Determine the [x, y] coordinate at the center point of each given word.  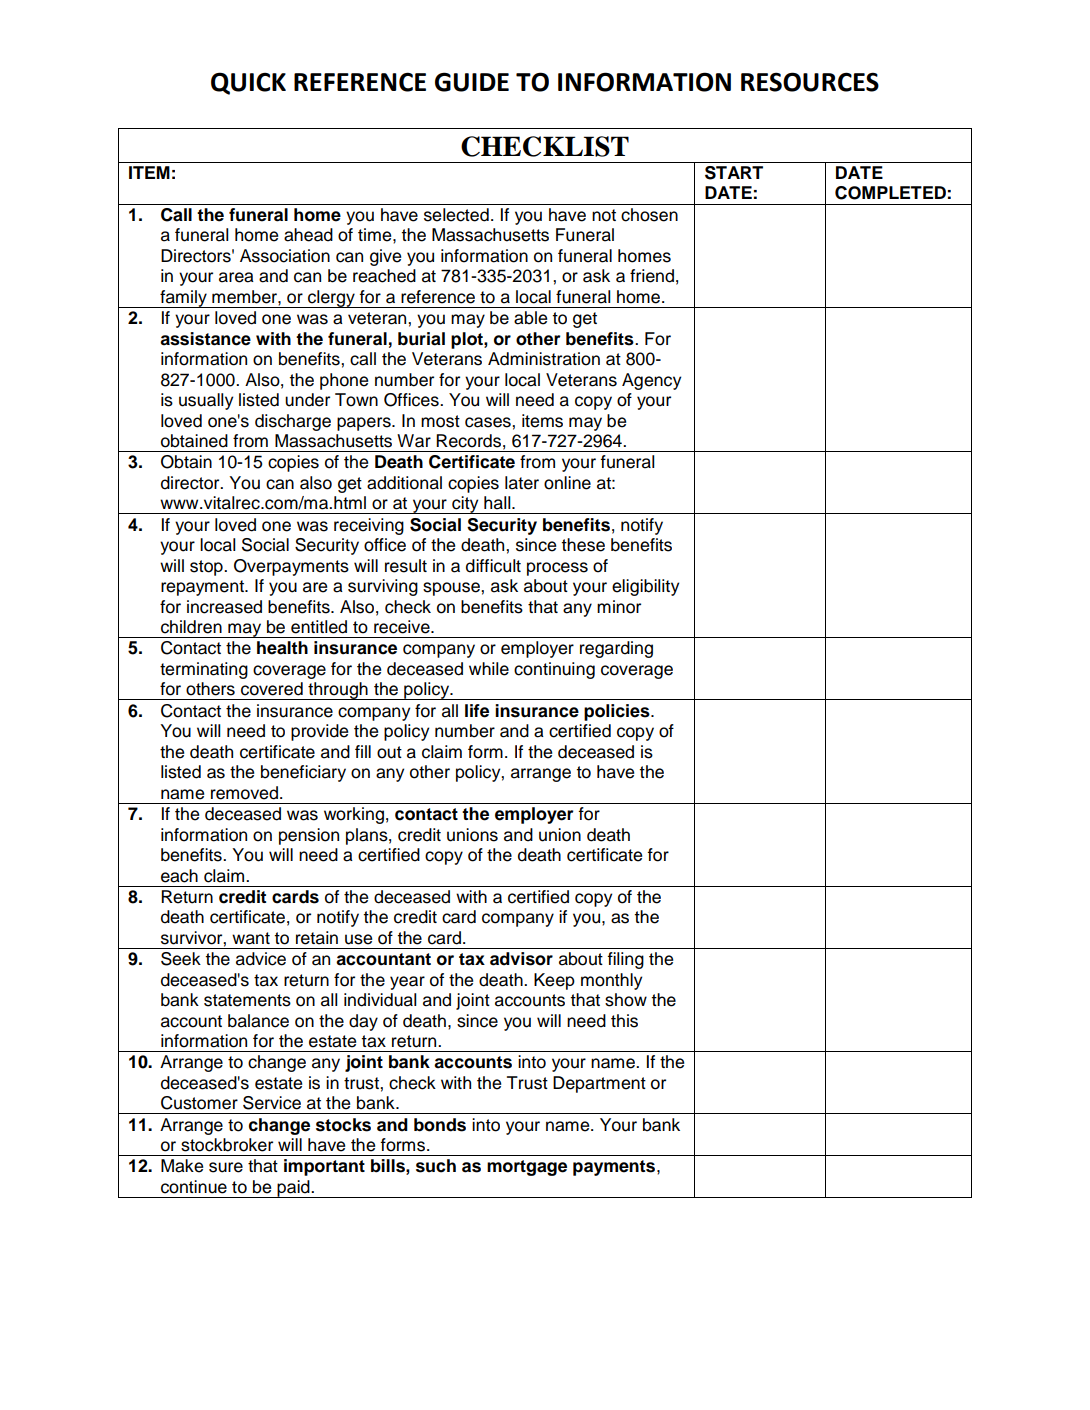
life [477, 711]
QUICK [248, 83]
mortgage [527, 1168]
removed [244, 793]
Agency [651, 381]
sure [226, 1167]
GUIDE [472, 82]
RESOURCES [810, 82]
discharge [293, 422]
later [522, 483]
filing [625, 960]
